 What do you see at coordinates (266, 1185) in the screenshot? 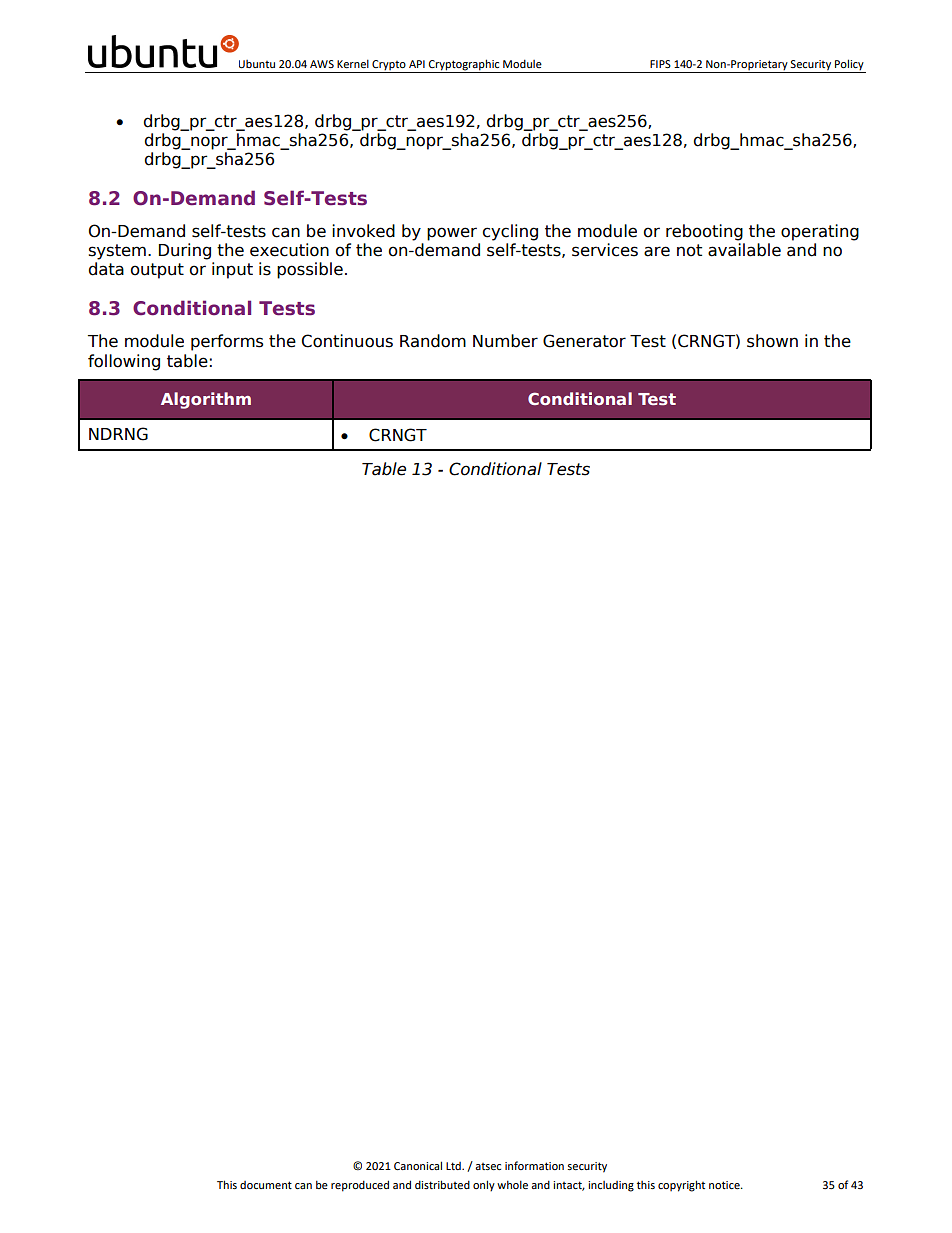
I see `document` at bounding box center [266, 1185].
